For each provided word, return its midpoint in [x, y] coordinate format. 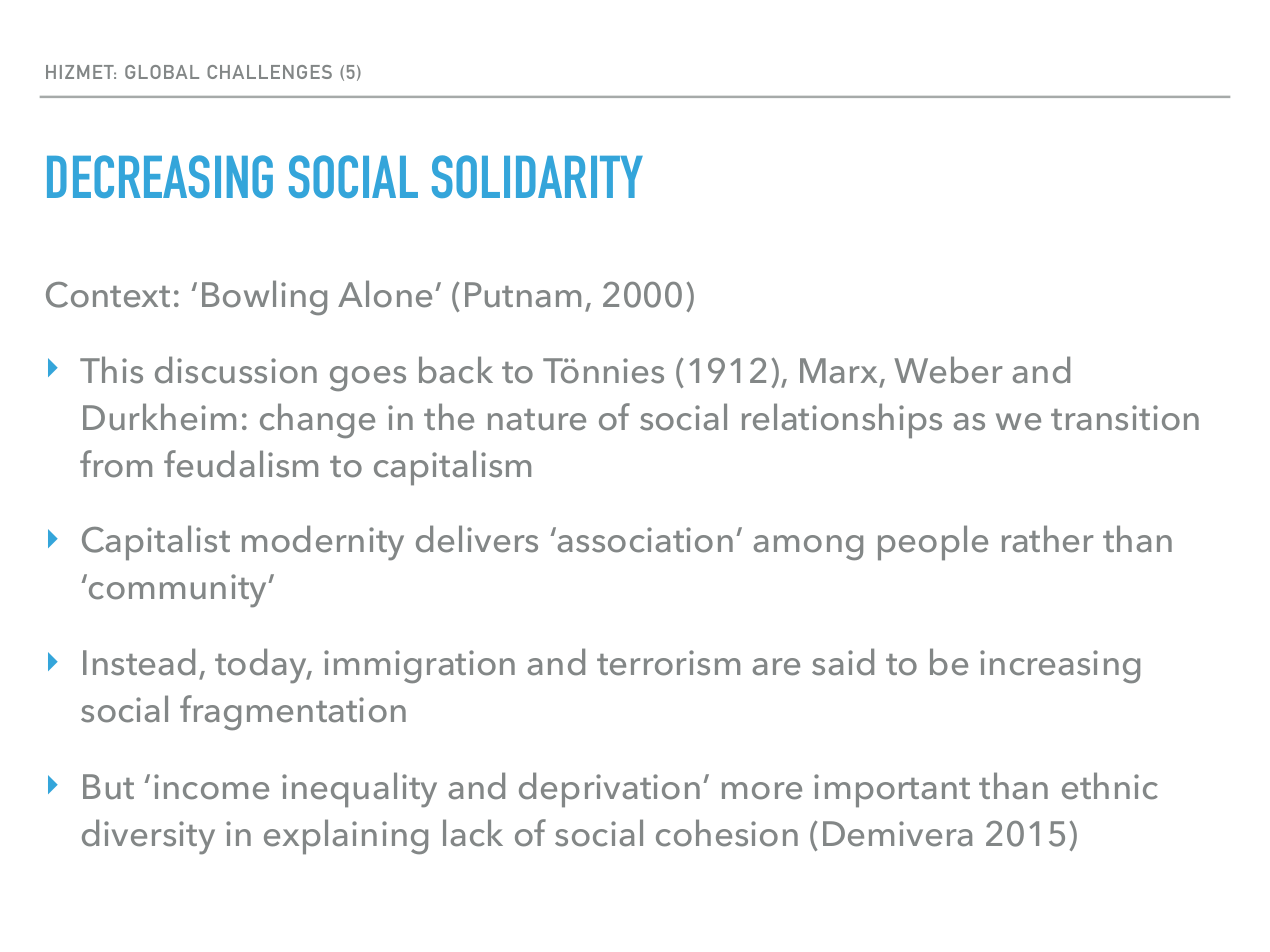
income [211, 787]
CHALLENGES [269, 72]
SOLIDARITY [537, 176]
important [892, 791]
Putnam [523, 295]
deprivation [609, 790]
